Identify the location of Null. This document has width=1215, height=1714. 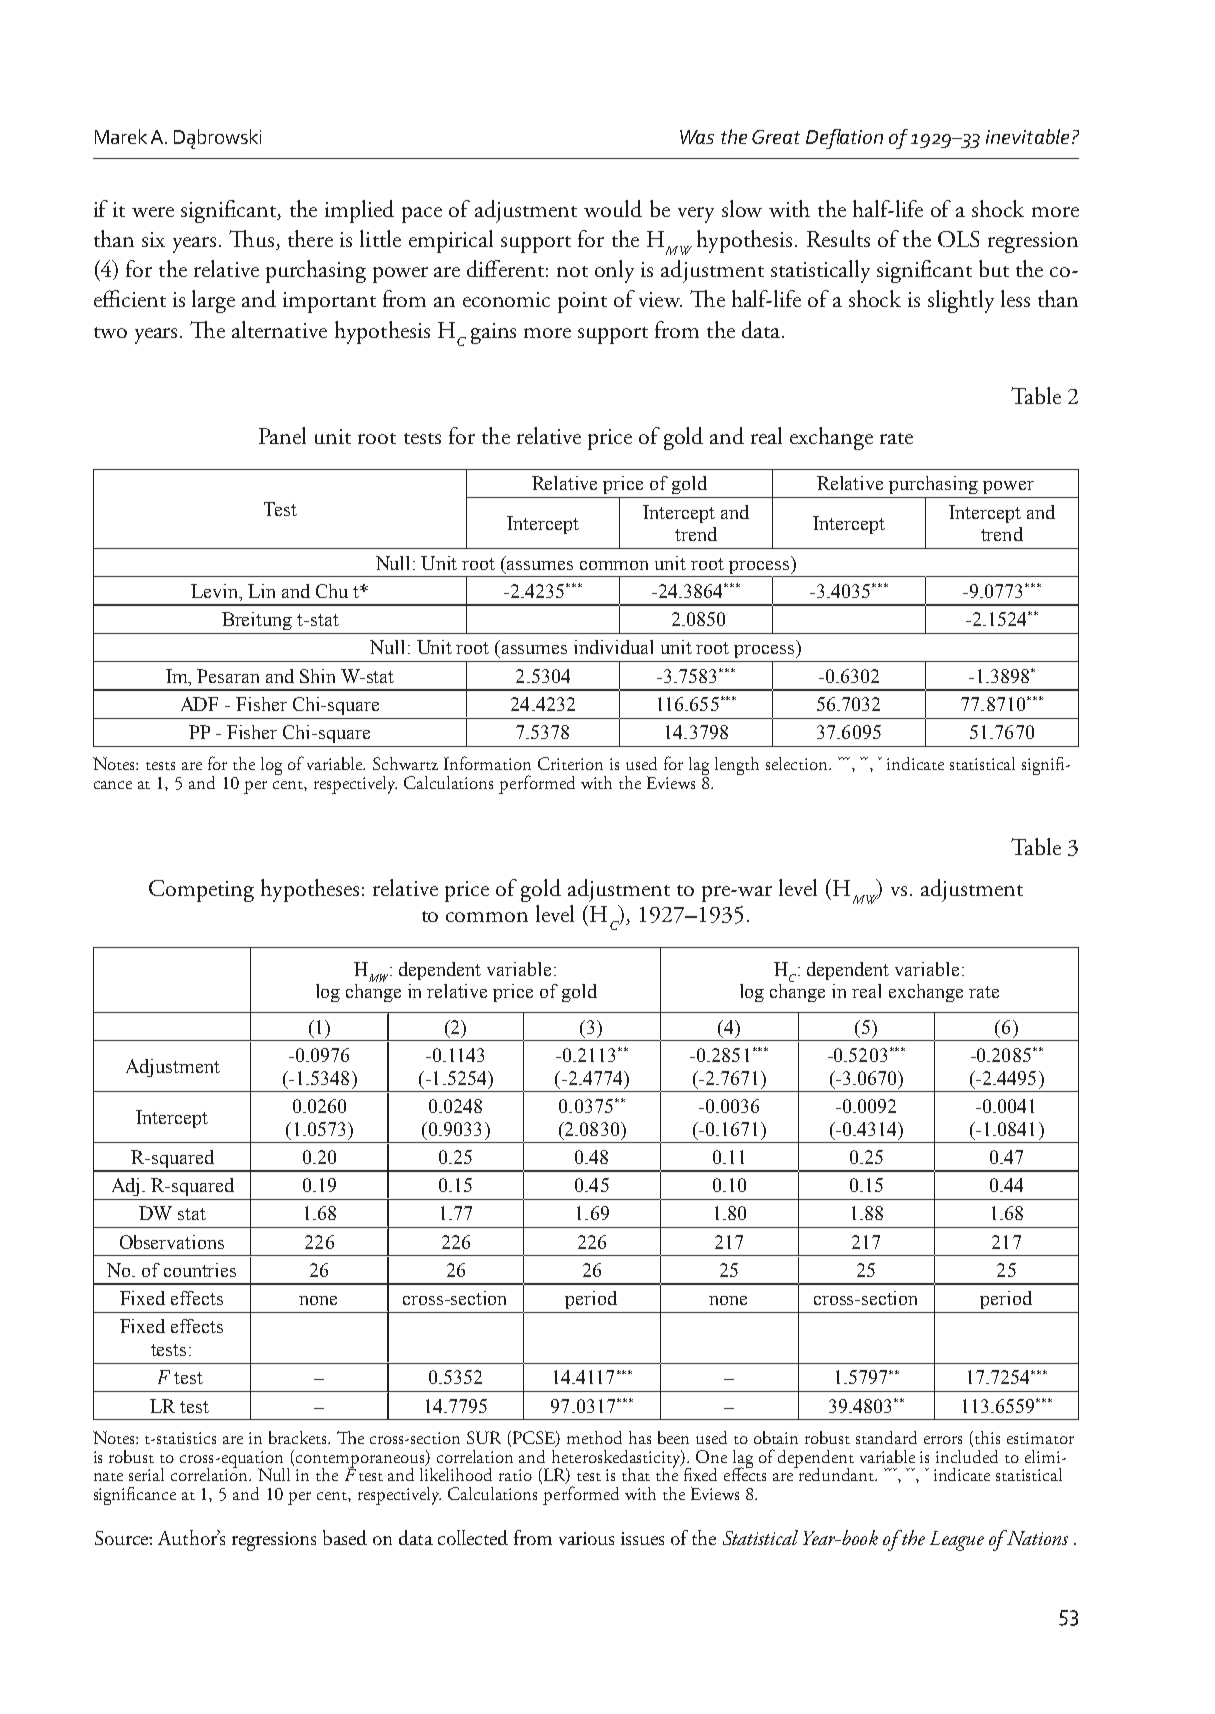
(276, 1473).
